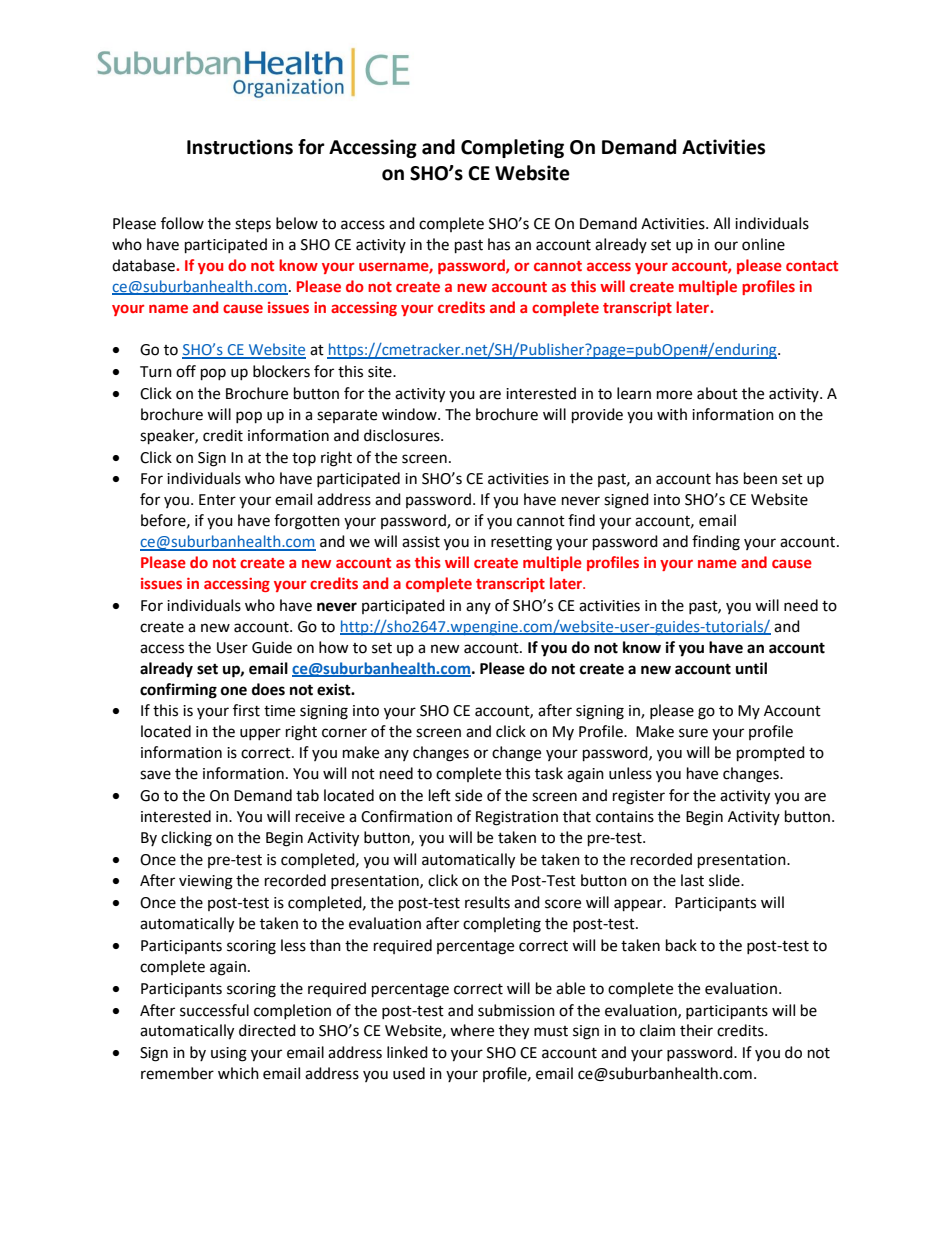  I want to click on Enter, so click(217, 500).
